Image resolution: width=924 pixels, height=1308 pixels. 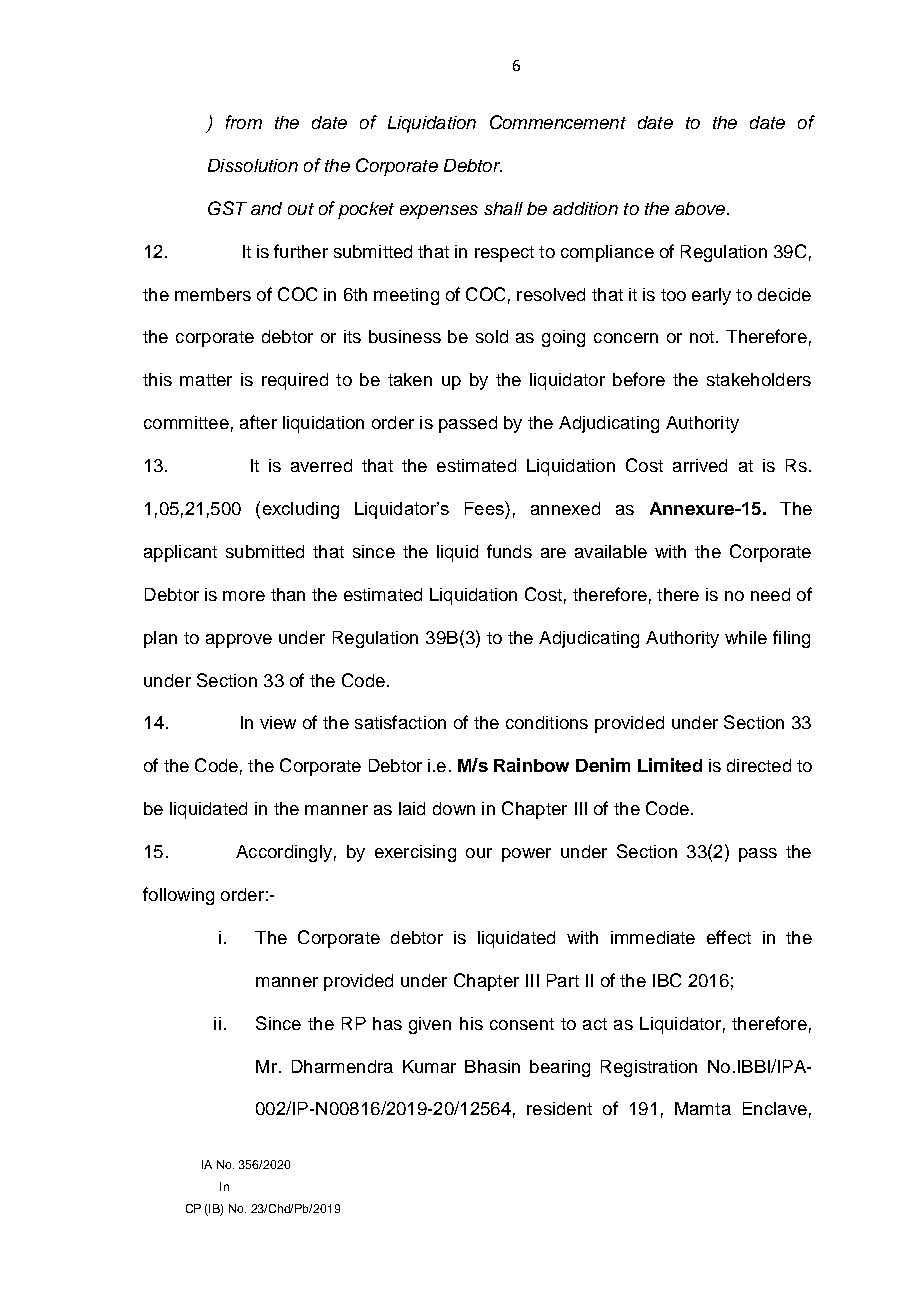 What do you see at coordinates (759, 765) in the screenshot?
I see `directed` at bounding box center [759, 765].
